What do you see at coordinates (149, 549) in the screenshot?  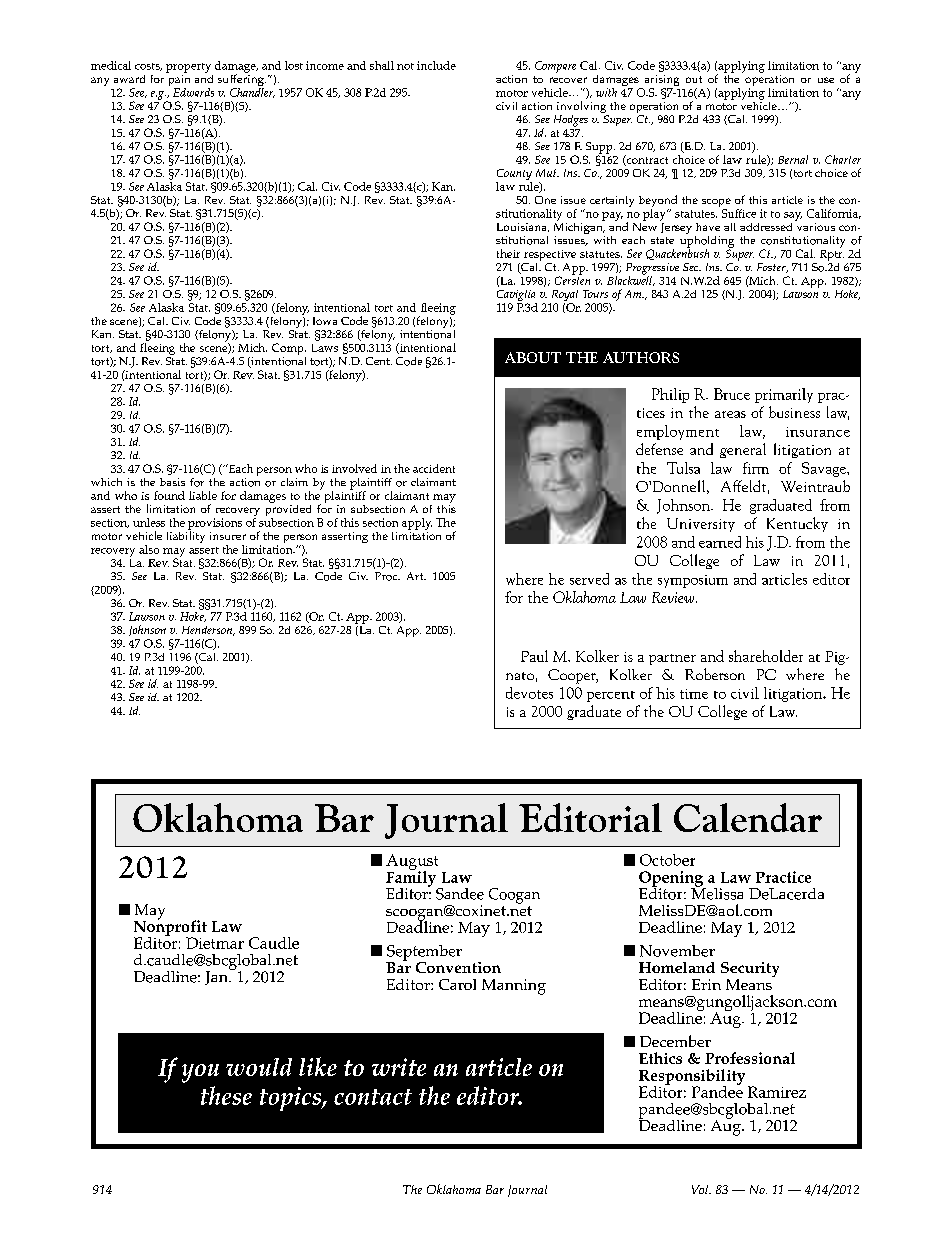 I see `also` at bounding box center [149, 549].
